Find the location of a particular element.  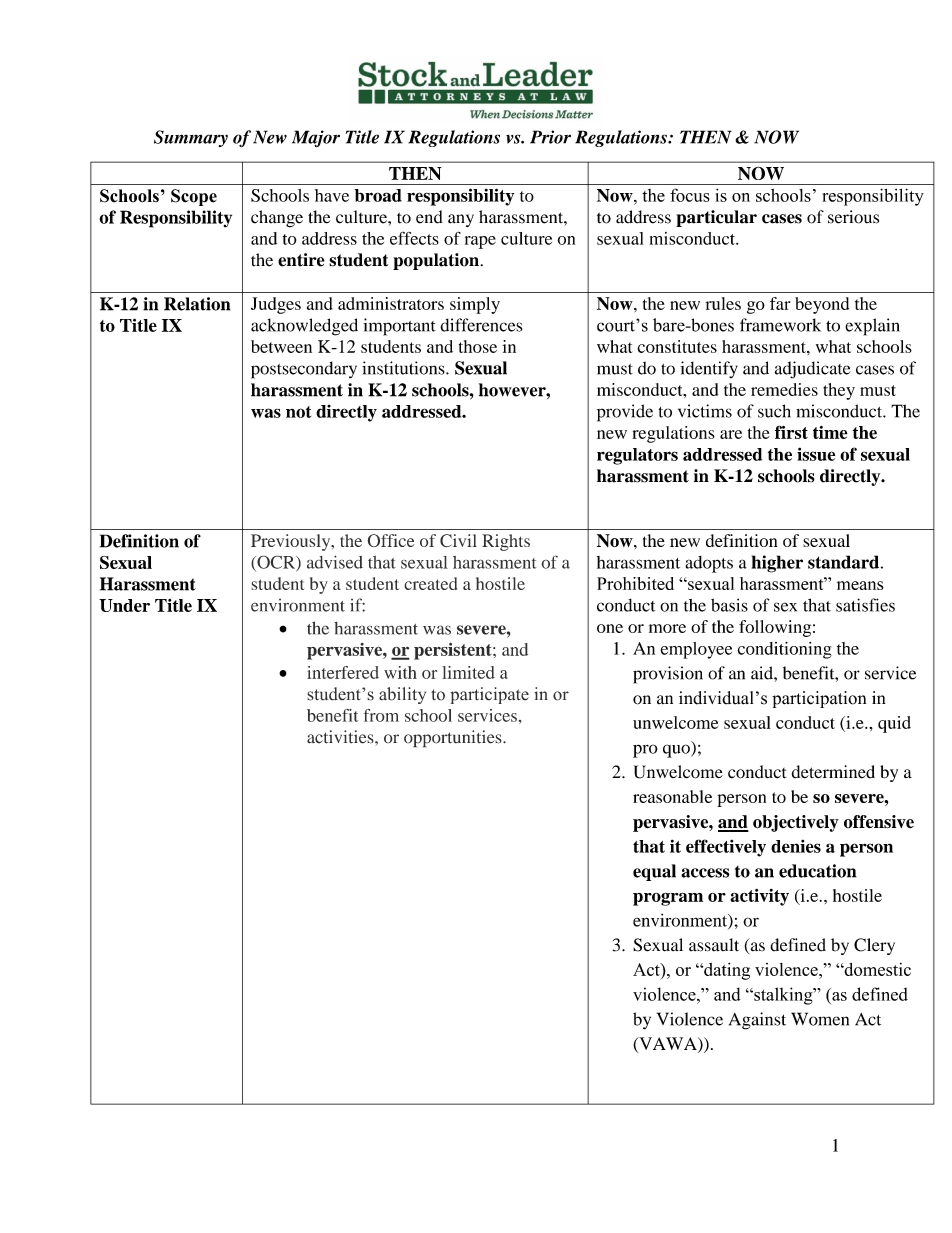

Summary is located at coordinates (191, 138).
